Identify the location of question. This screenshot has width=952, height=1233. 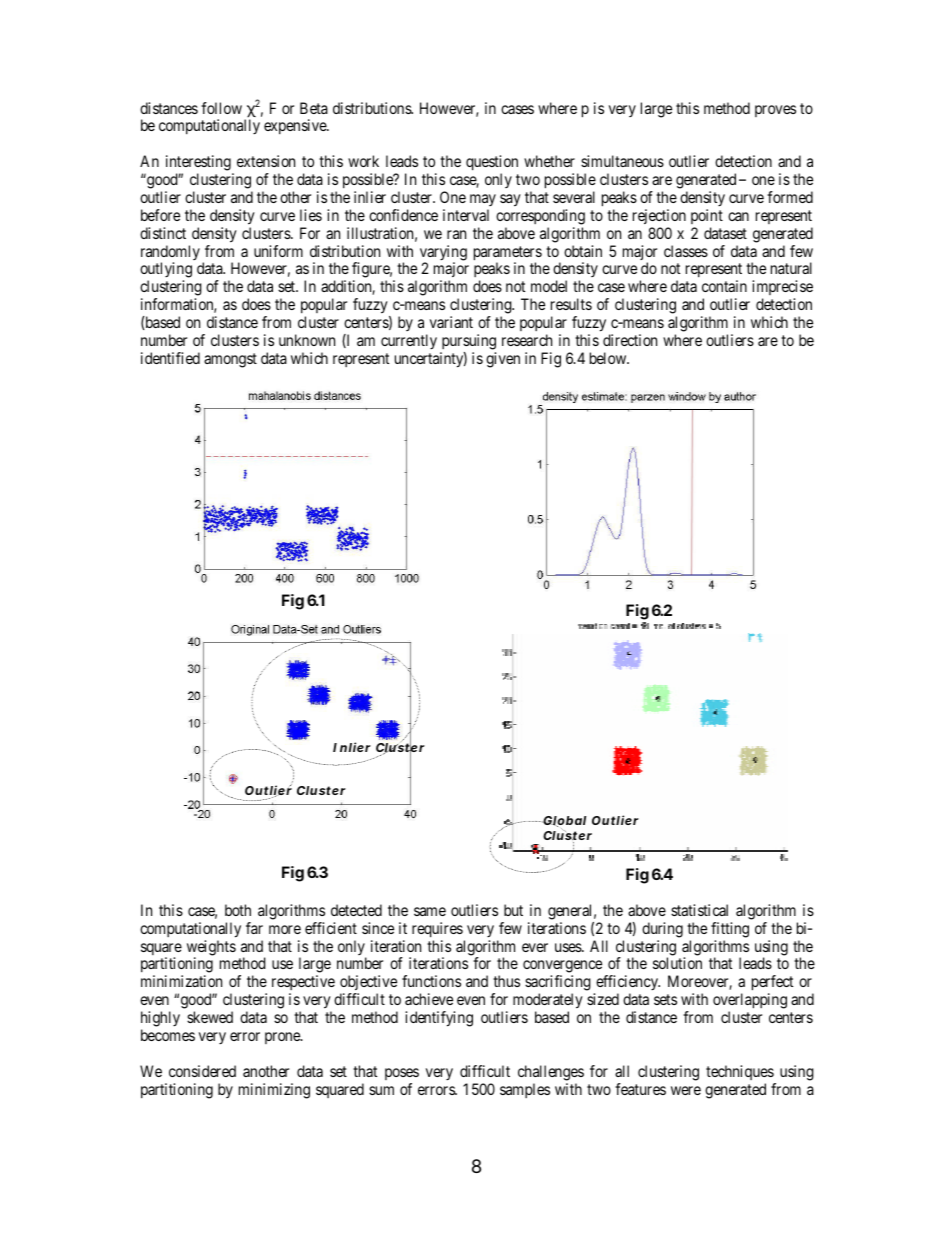
(492, 164).
